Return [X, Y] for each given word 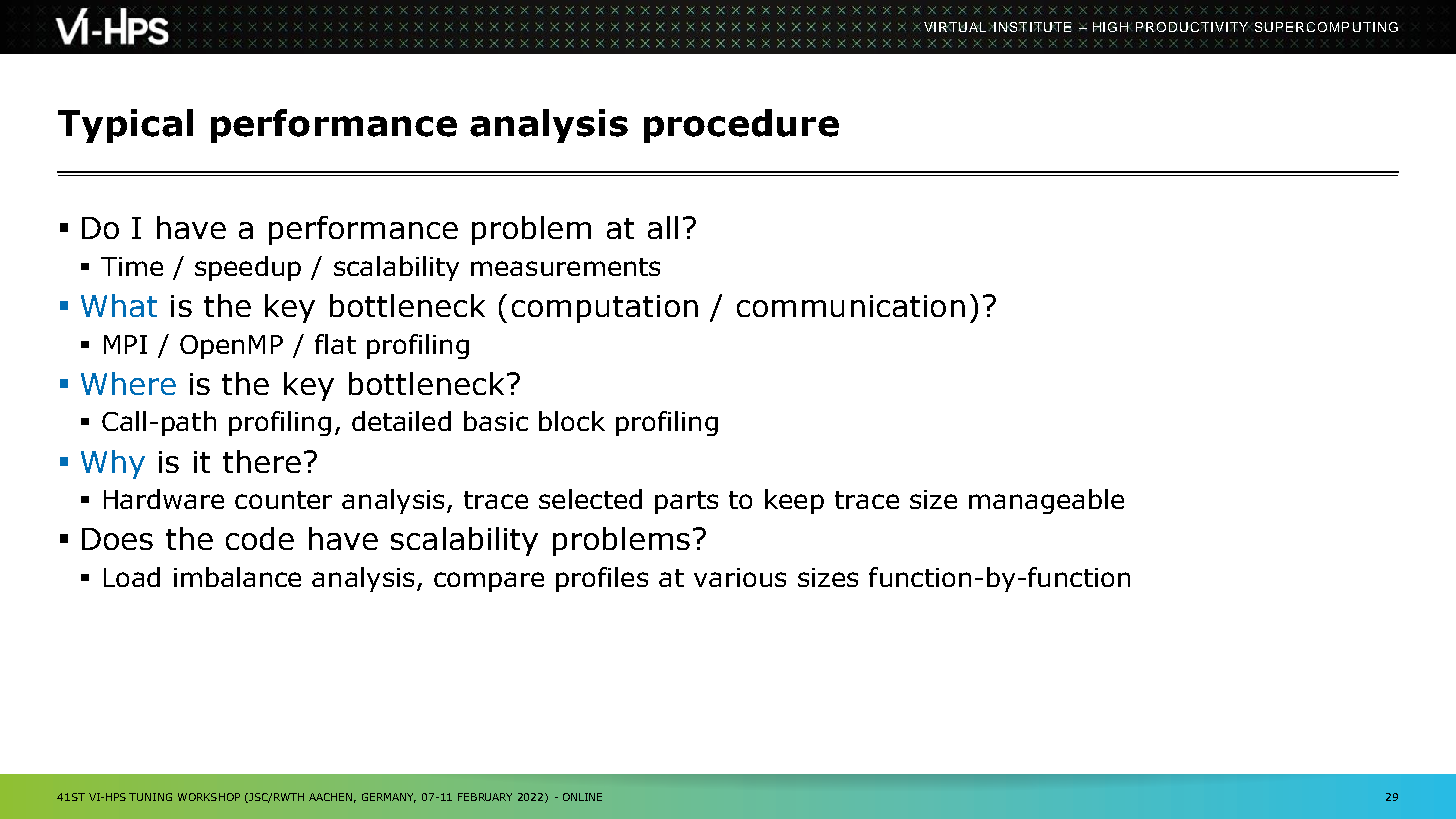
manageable [1046, 501]
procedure [741, 126]
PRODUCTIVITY [1193, 27]
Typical [125, 126]
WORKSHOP [209, 797]
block [572, 421]
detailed [401, 421]
